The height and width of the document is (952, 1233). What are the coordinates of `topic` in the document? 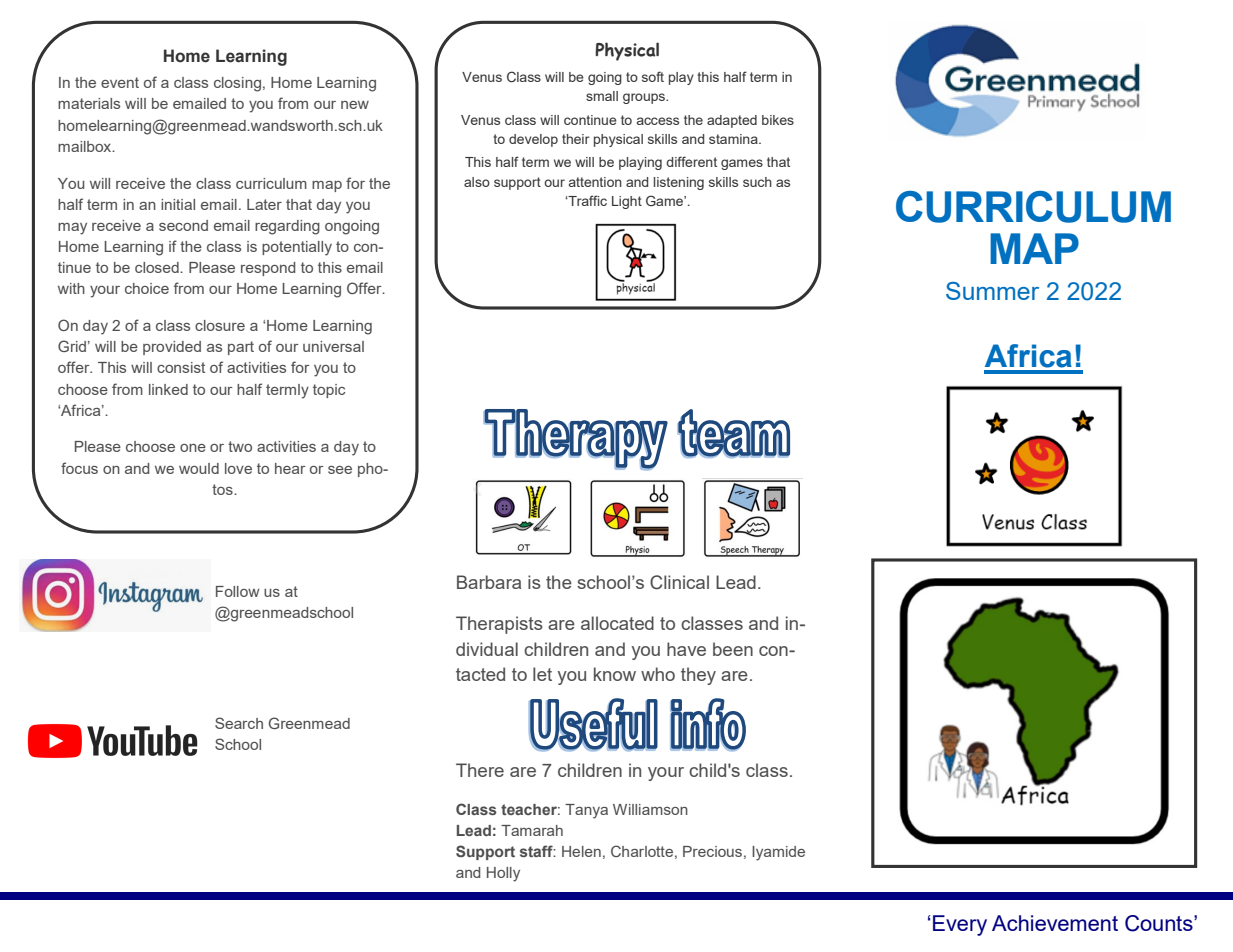 It's located at (329, 391).
